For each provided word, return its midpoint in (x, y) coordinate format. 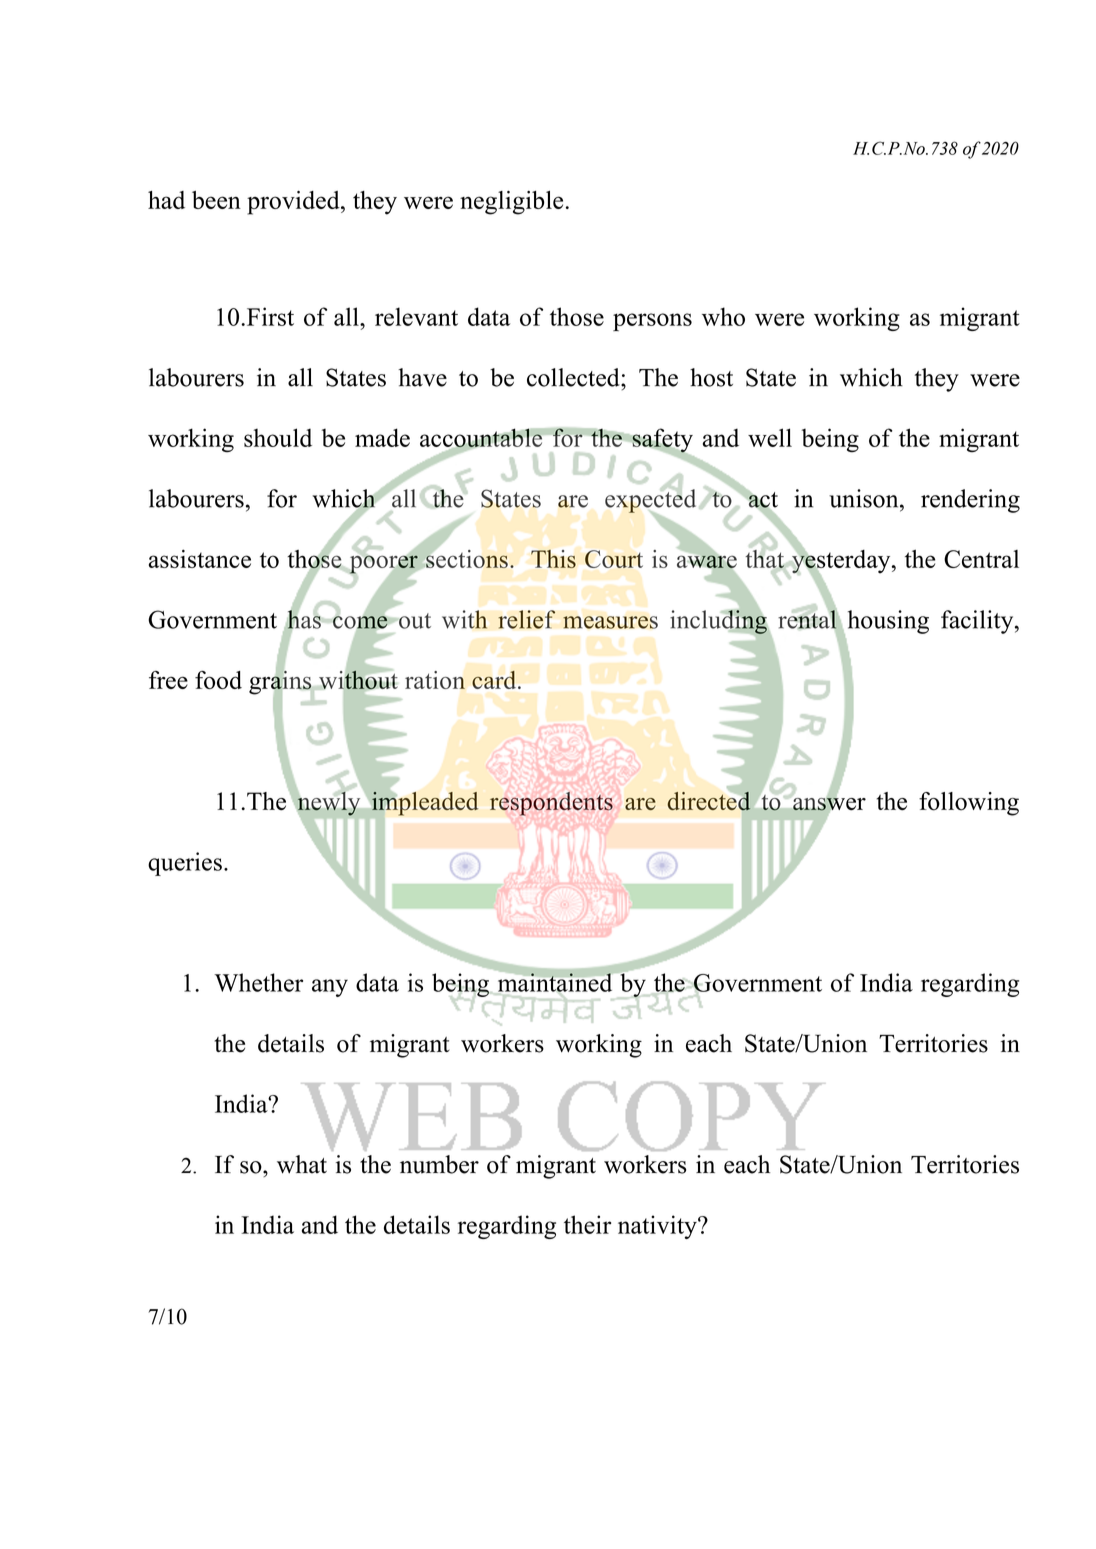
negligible (511, 203)
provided (294, 203)
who (723, 316)
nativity (658, 1227)
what (302, 1164)
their (587, 1224)
